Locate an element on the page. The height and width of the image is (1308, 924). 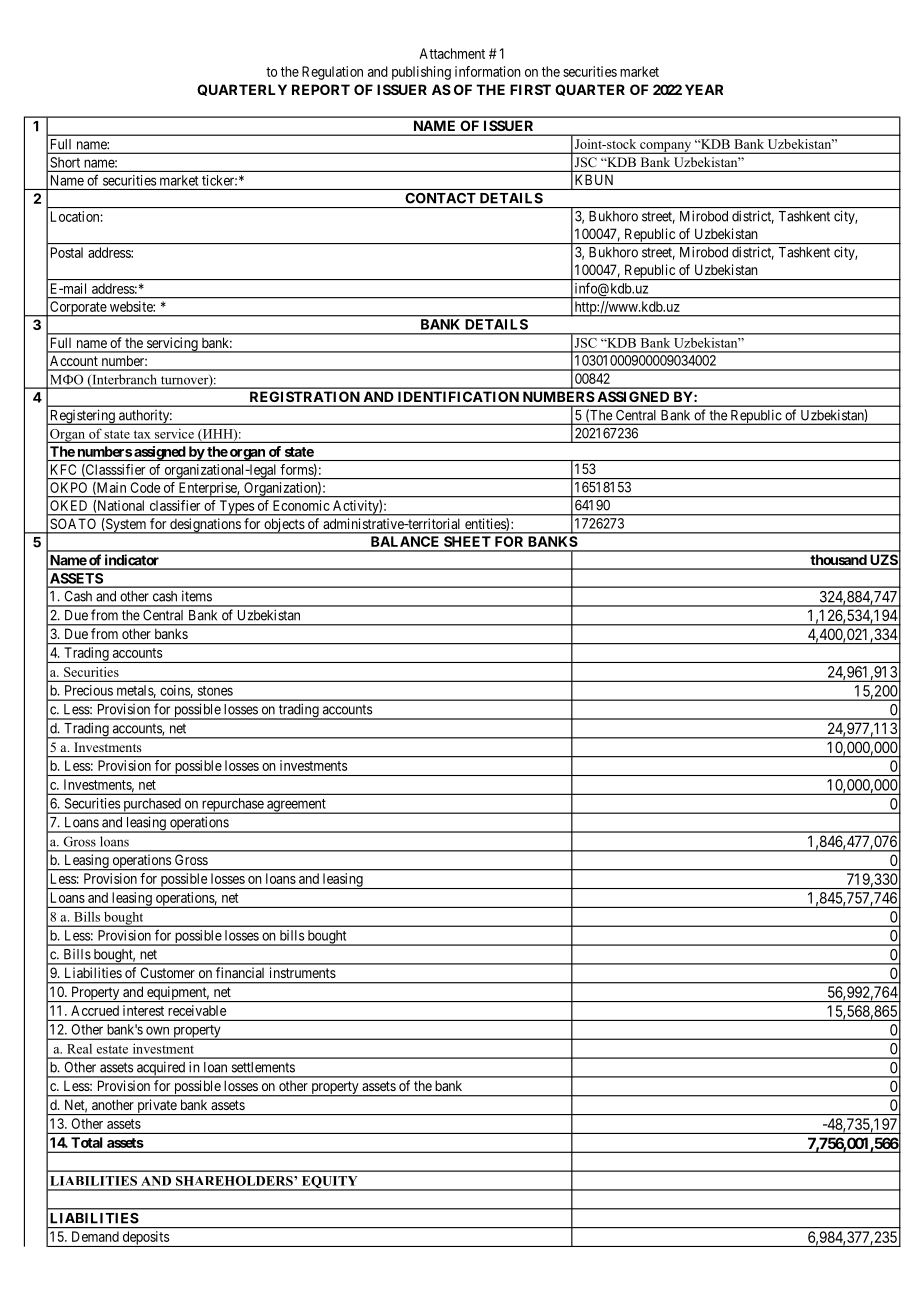
objects is located at coordinates (284, 526).
